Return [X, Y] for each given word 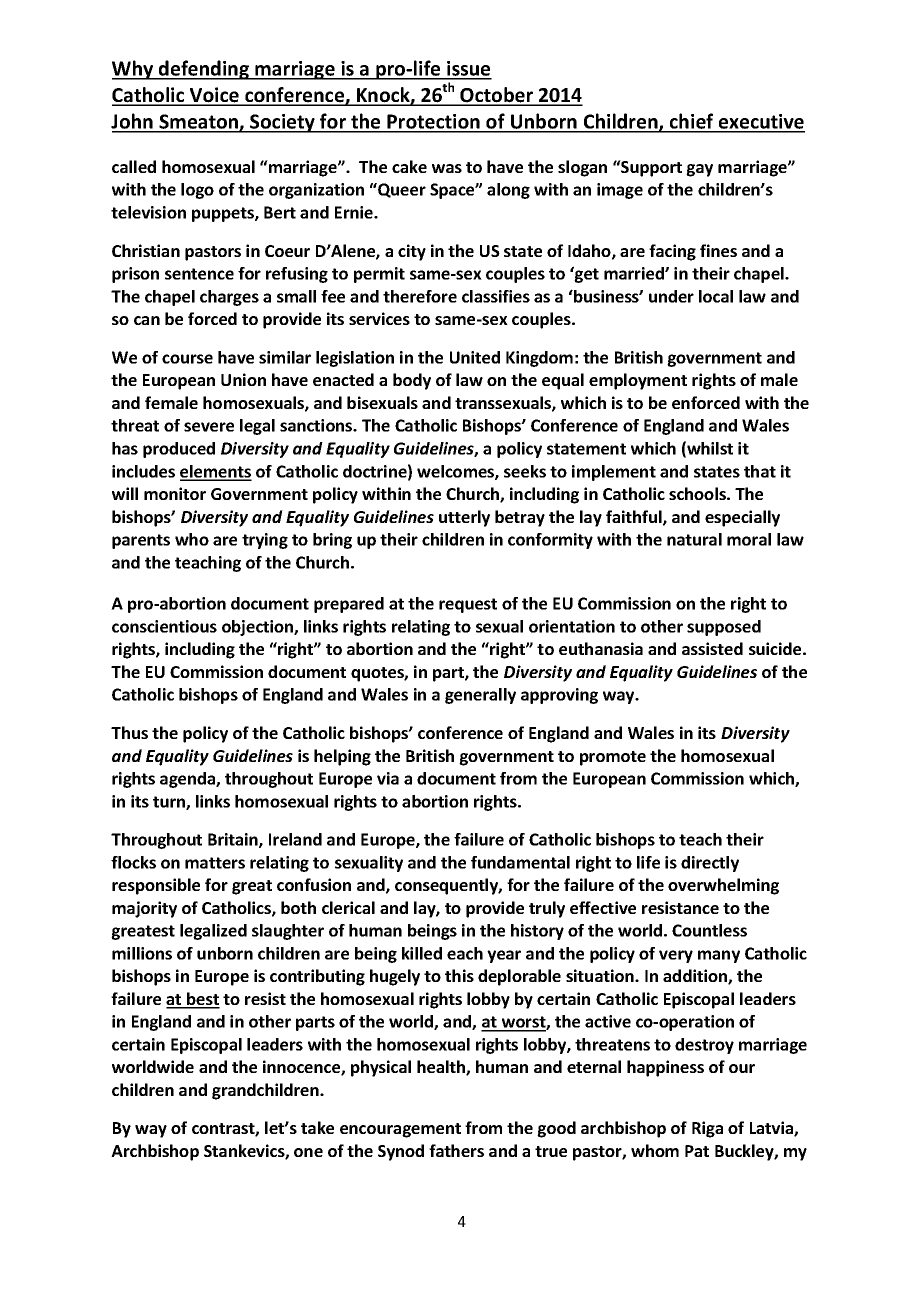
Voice [214, 96]
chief [692, 122]
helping [342, 757]
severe [209, 427]
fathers [456, 1150]
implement [614, 473]
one [308, 1152]
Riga [707, 1129]
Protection [433, 123]
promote [613, 758]
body [412, 381]
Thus [129, 732]
